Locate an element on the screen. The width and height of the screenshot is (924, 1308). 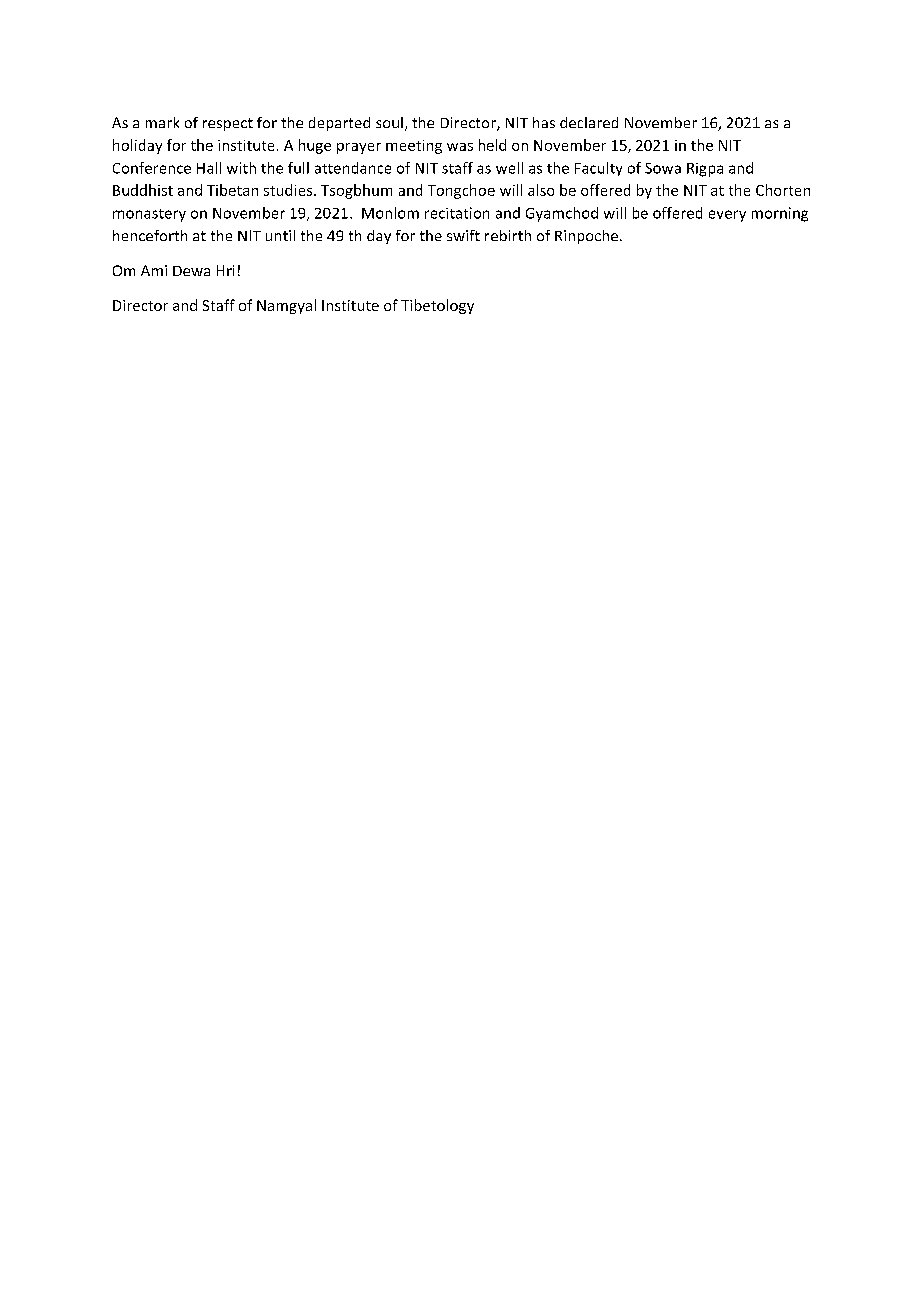
every is located at coordinates (727, 216).
